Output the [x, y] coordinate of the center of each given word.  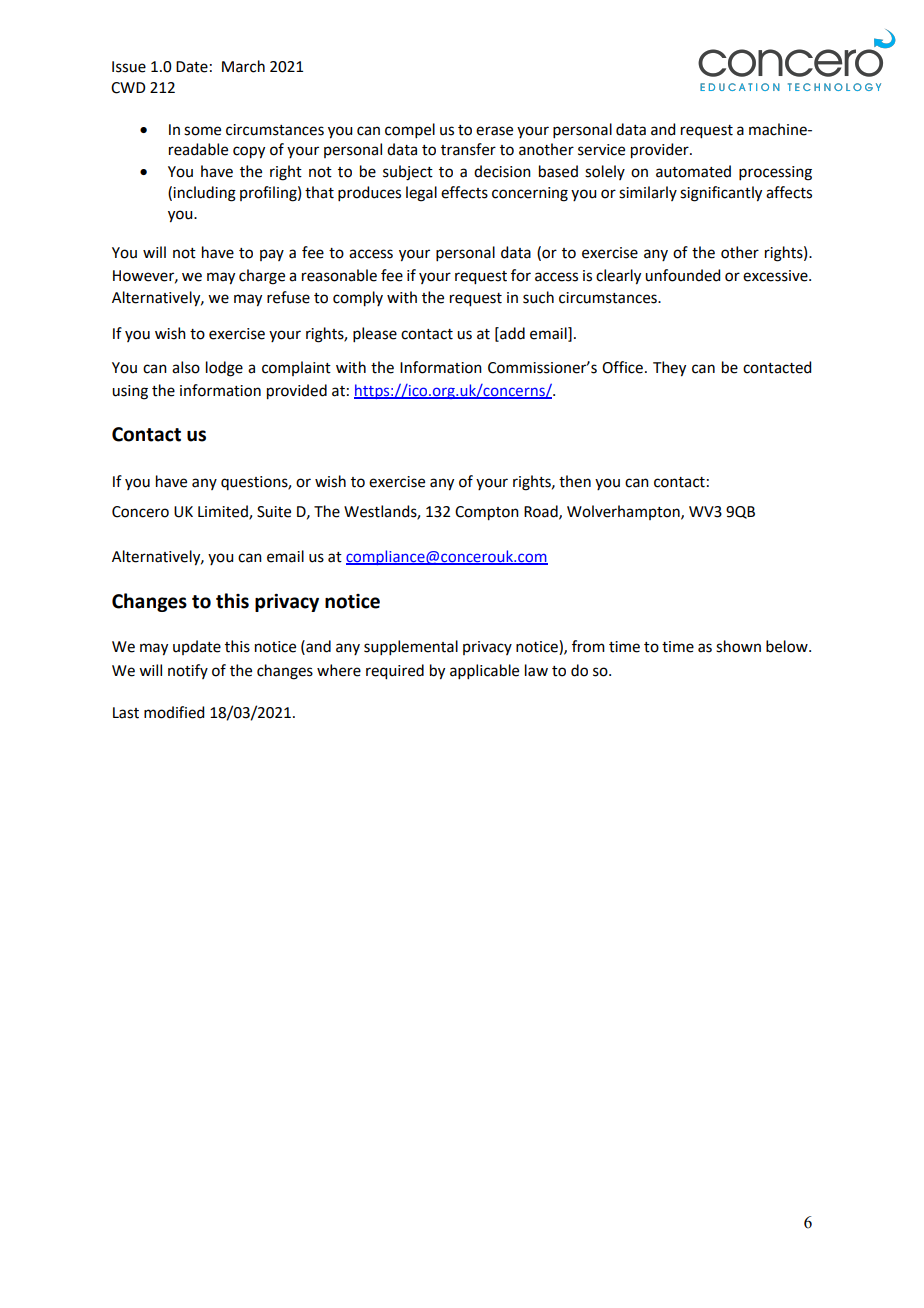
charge [262, 277]
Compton [487, 513]
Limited [224, 512]
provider [661, 151]
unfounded [682, 275]
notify [188, 671]
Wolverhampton [624, 512]
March [243, 66]
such [538, 297]
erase [494, 131]
